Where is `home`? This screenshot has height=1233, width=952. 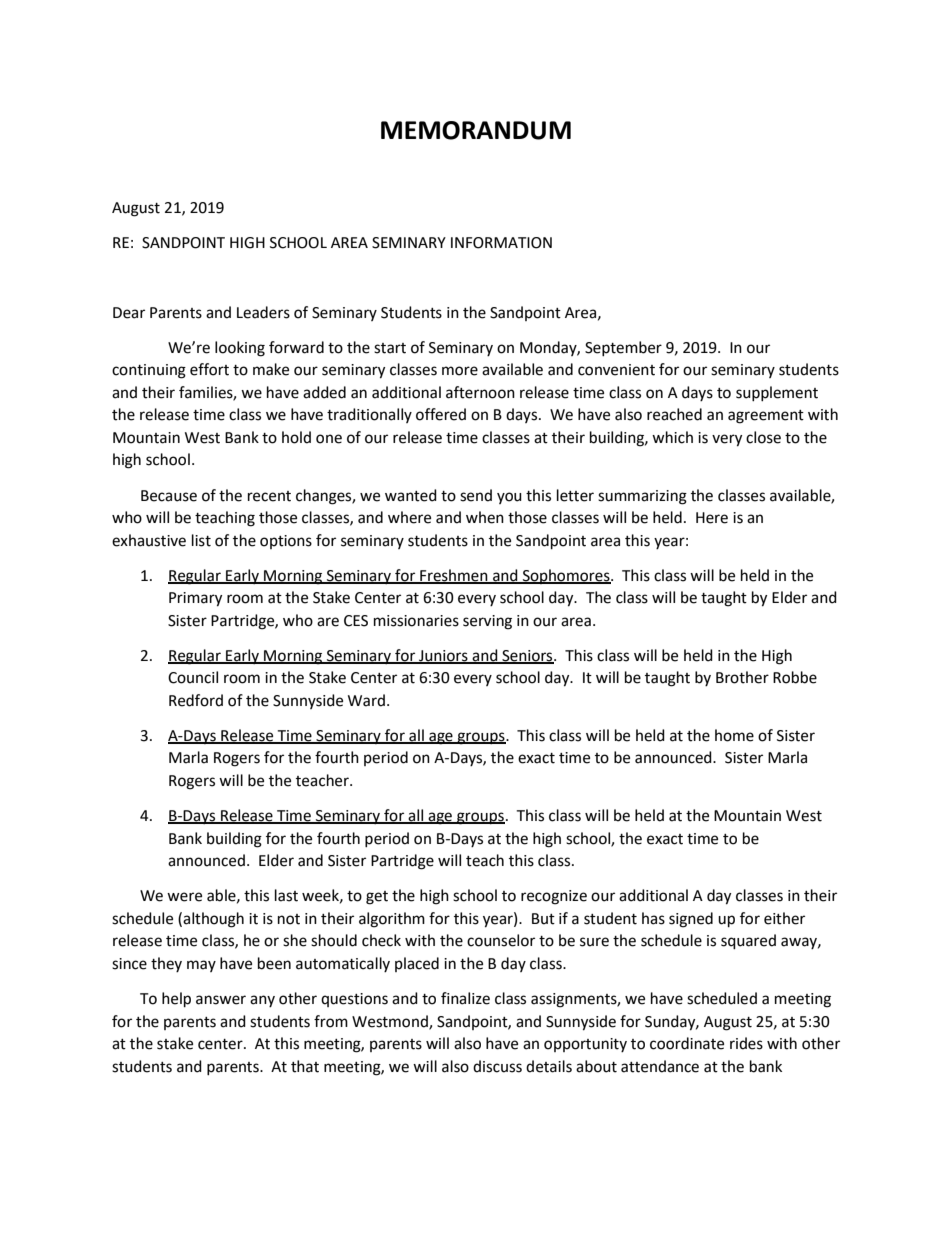 home is located at coordinates (734, 735).
